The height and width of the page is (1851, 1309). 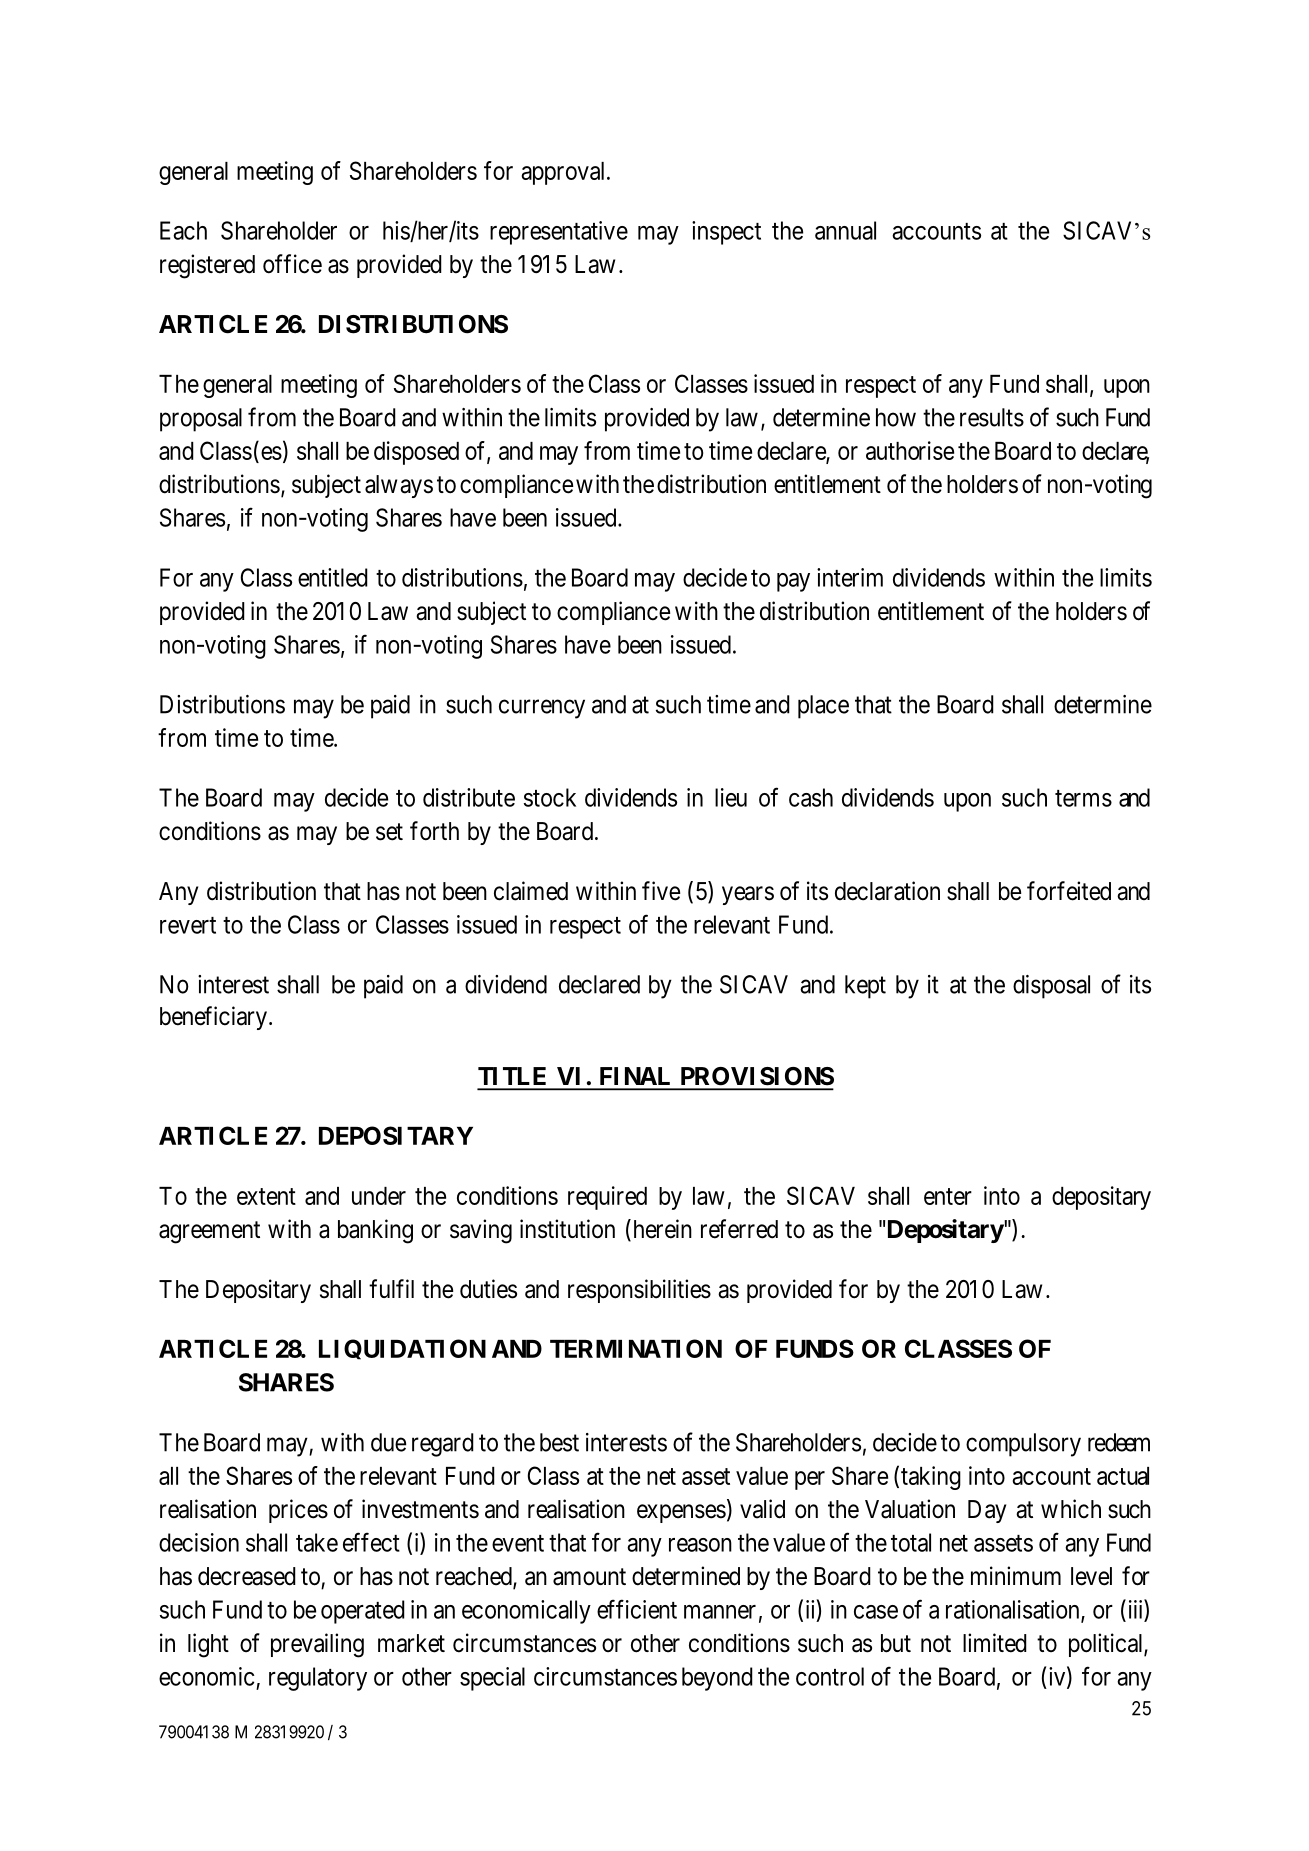 I want to click on forfeited, so click(x=1069, y=891).
